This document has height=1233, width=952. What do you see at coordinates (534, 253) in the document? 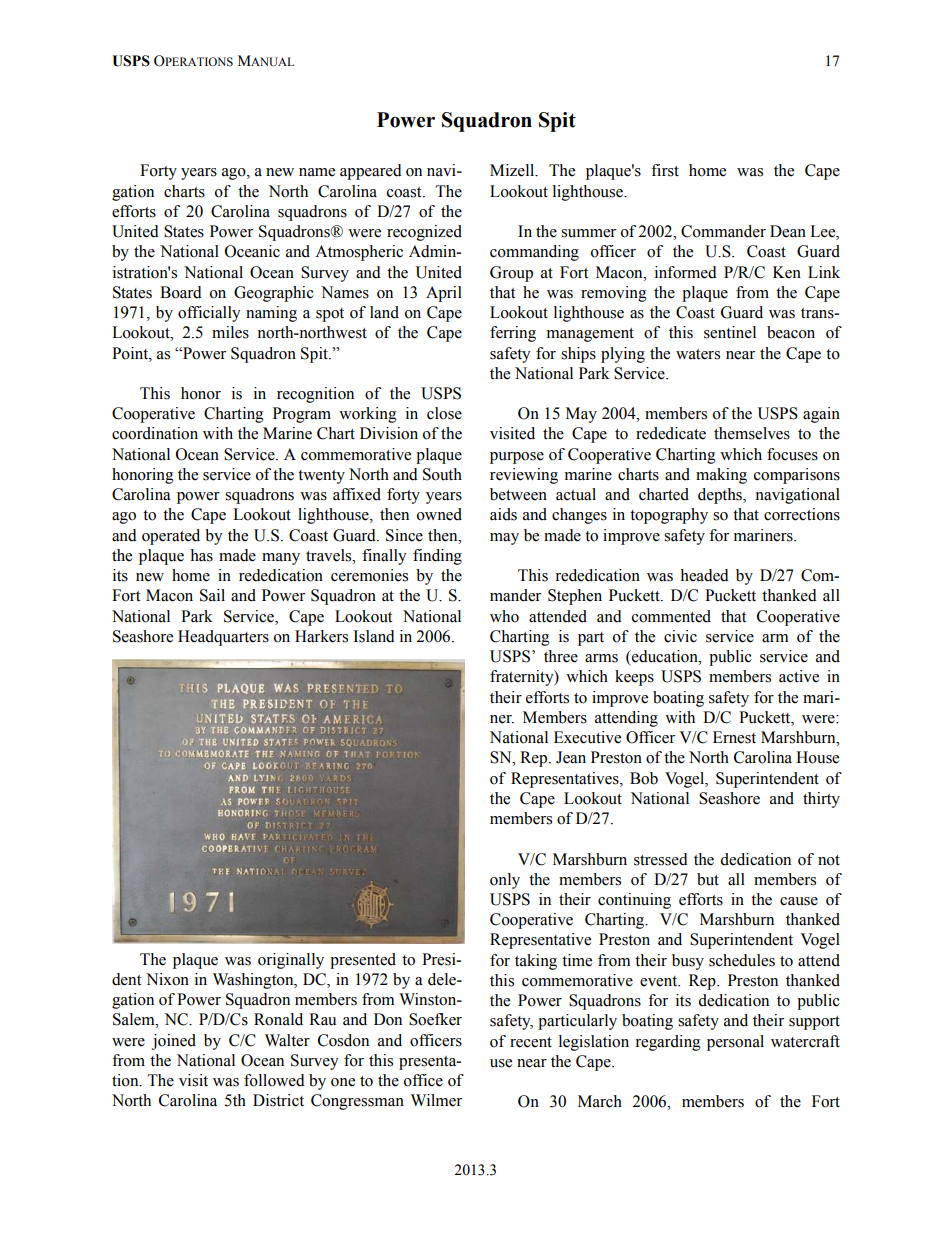
I see `commanding` at bounding box center [534, 253].
